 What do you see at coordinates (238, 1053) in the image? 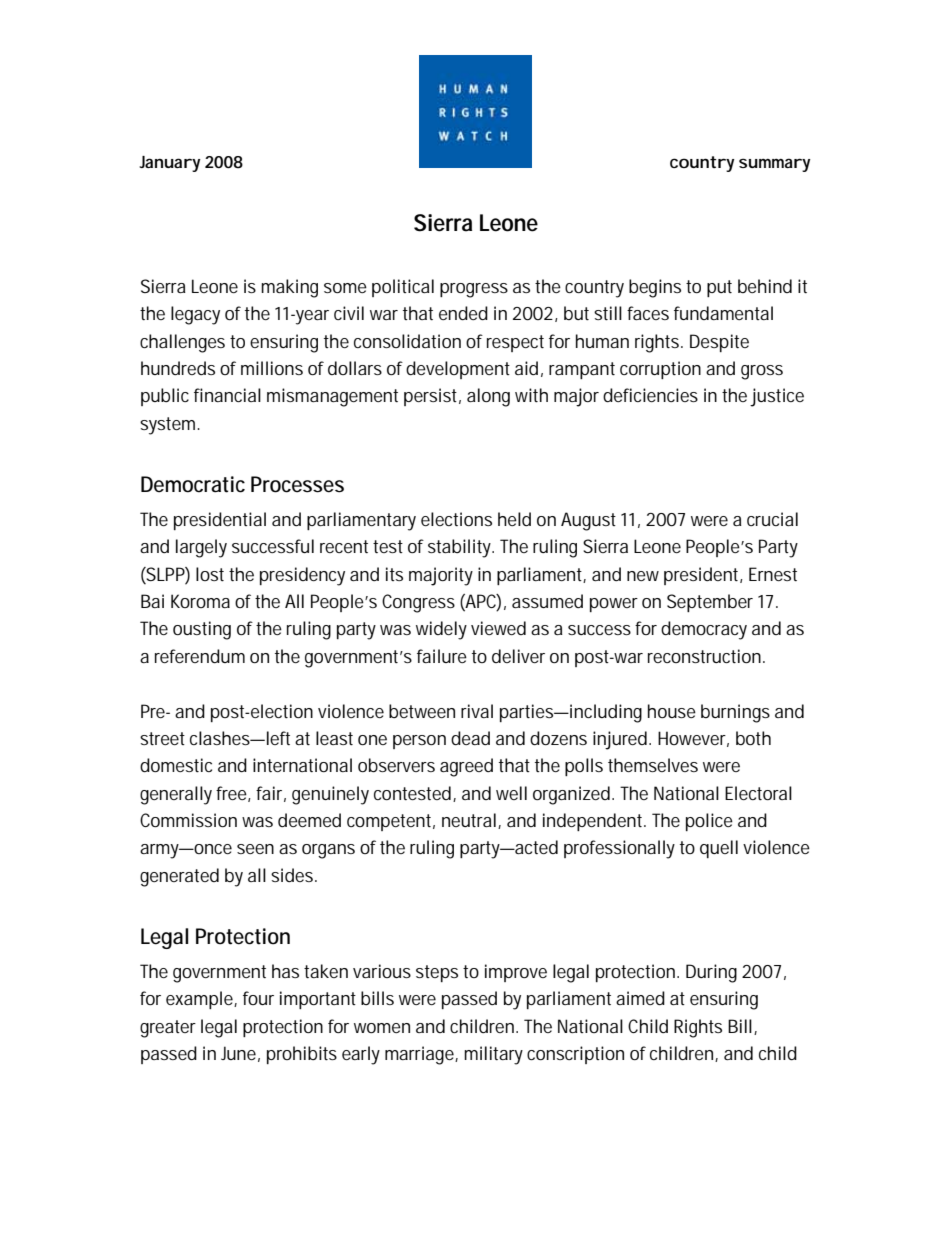
I see `June` at bounding box center [238, 1053].
